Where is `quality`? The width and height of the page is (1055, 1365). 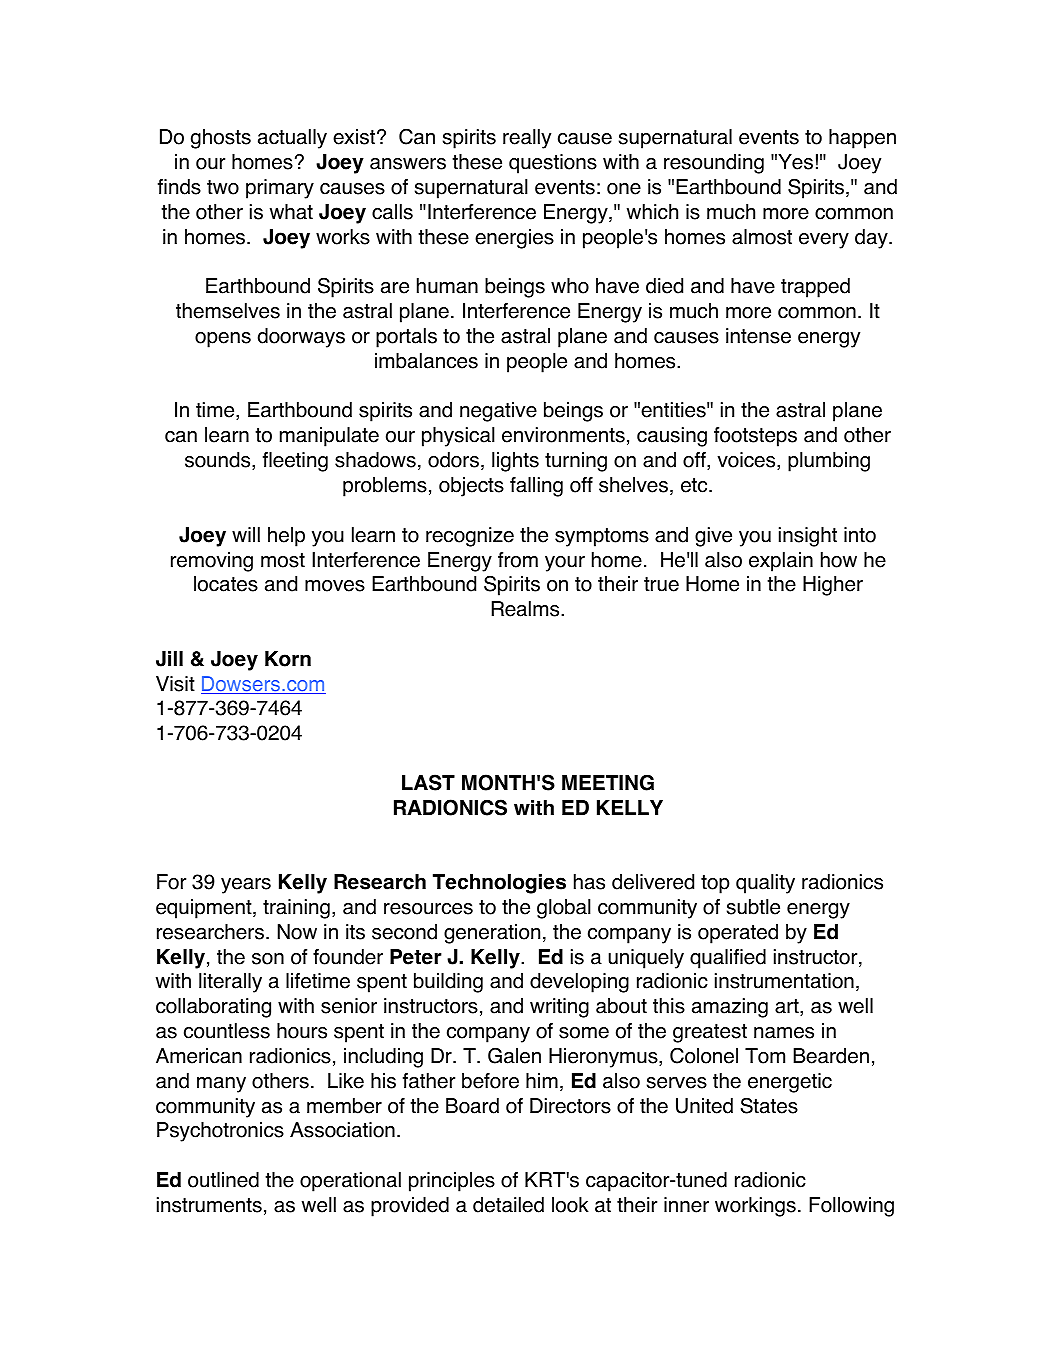
quality is located at coordinates (765, 884).
